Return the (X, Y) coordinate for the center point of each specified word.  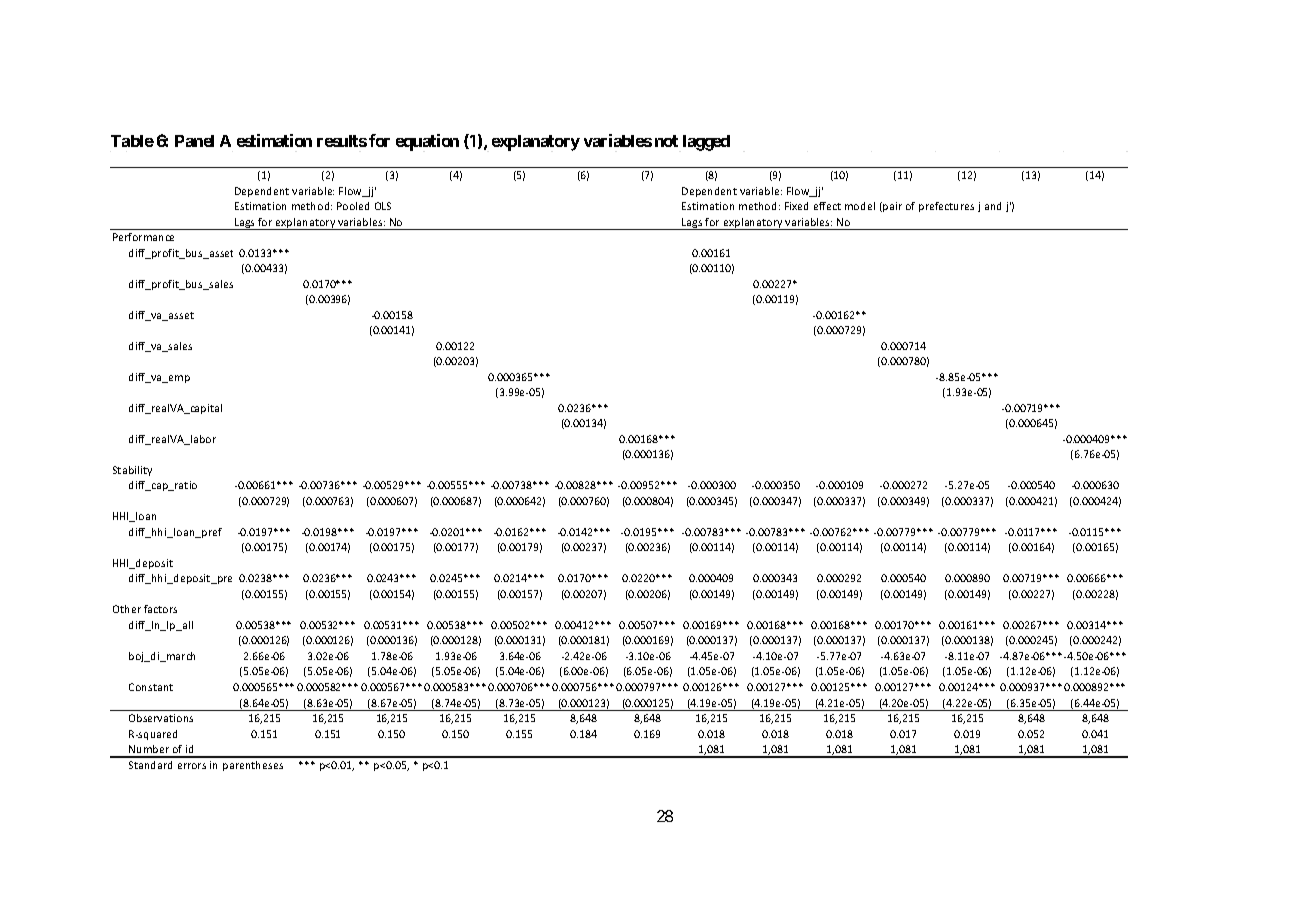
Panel (194, 141)
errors (192, 766)
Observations (161, 718)
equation (427, 142)
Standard (150, 765)
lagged (706, 143)
